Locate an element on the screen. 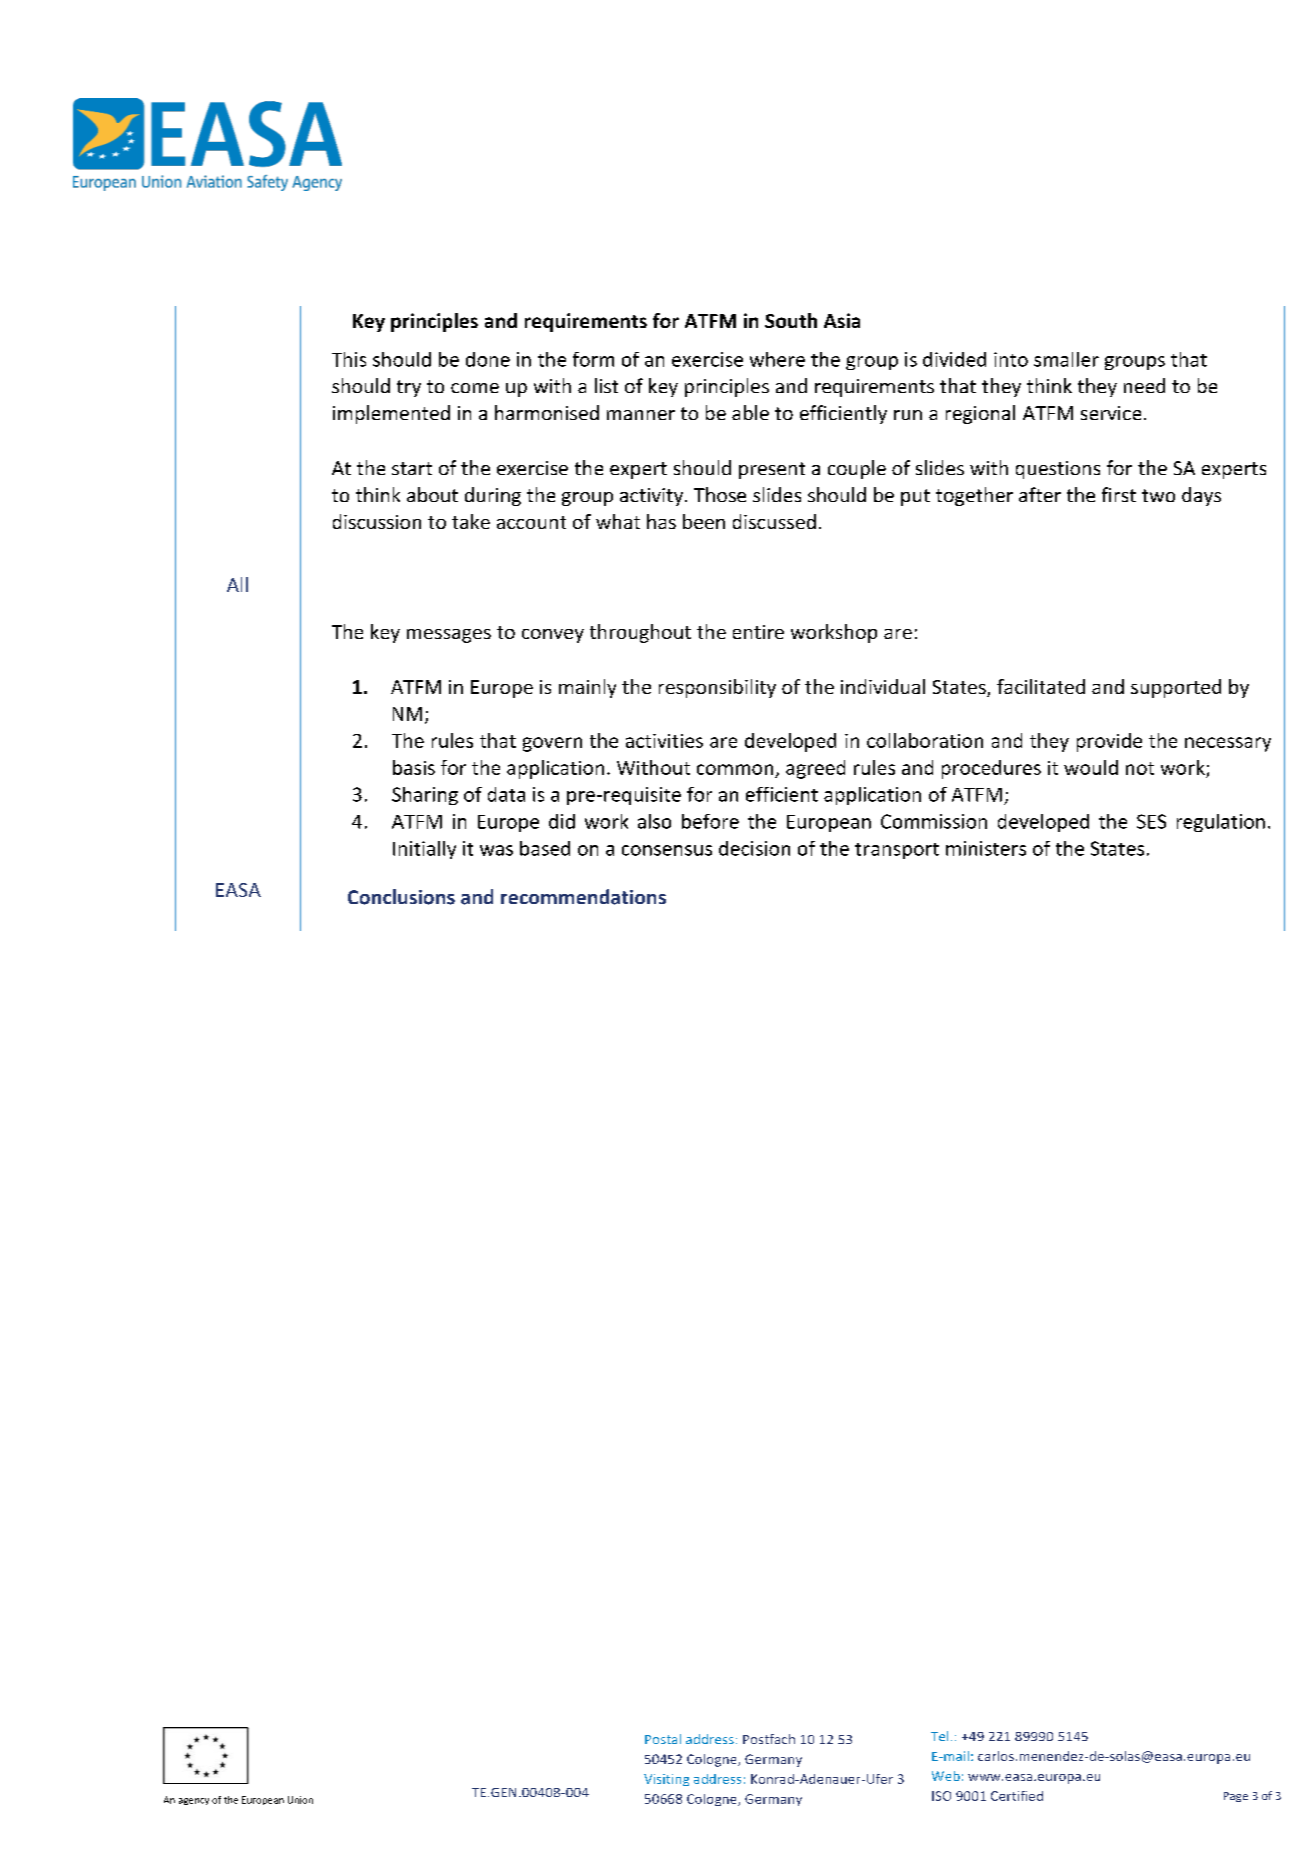 The image size is (1312, 1855). Initially is located at coordinates (424, 850).
